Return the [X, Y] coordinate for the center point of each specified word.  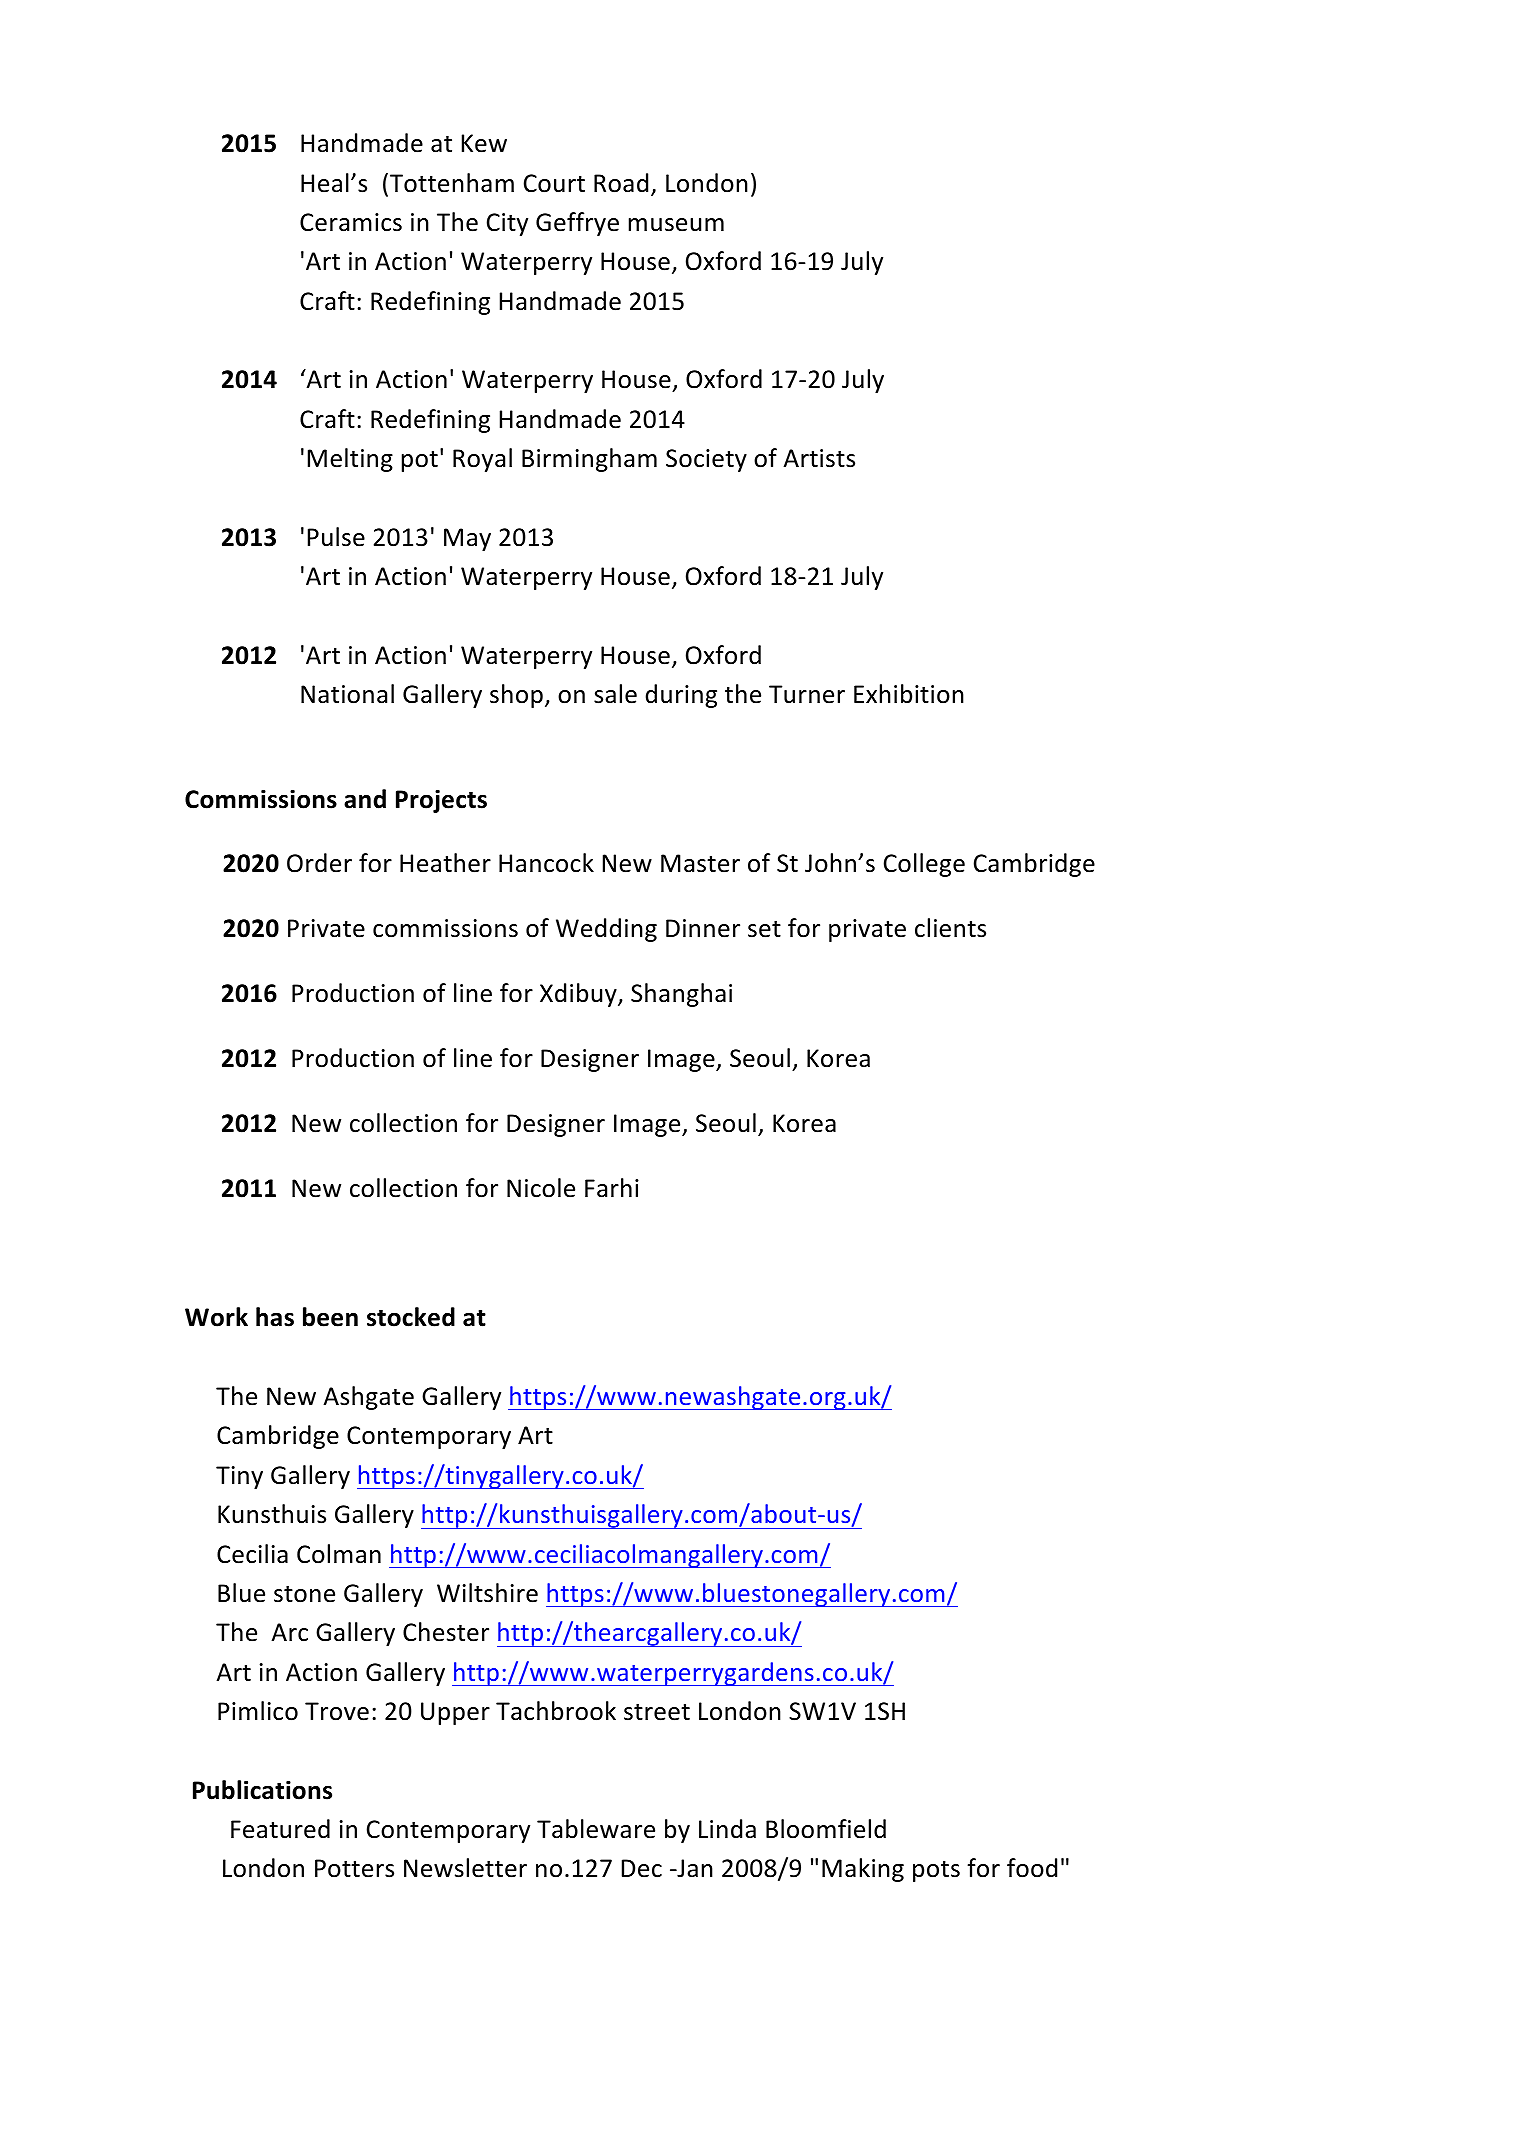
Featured [280, 1829]
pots [936, 1871]
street [657, 1712]
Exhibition [909, 694]
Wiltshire [487, 1593]
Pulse [336, 537]
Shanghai [681, 995]
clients [950, 928]
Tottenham [450, 184]
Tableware [596, 1829]
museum [676, 225]
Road [621, 183]
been [330, 1317]
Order [319, 863]
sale [615, 694]
